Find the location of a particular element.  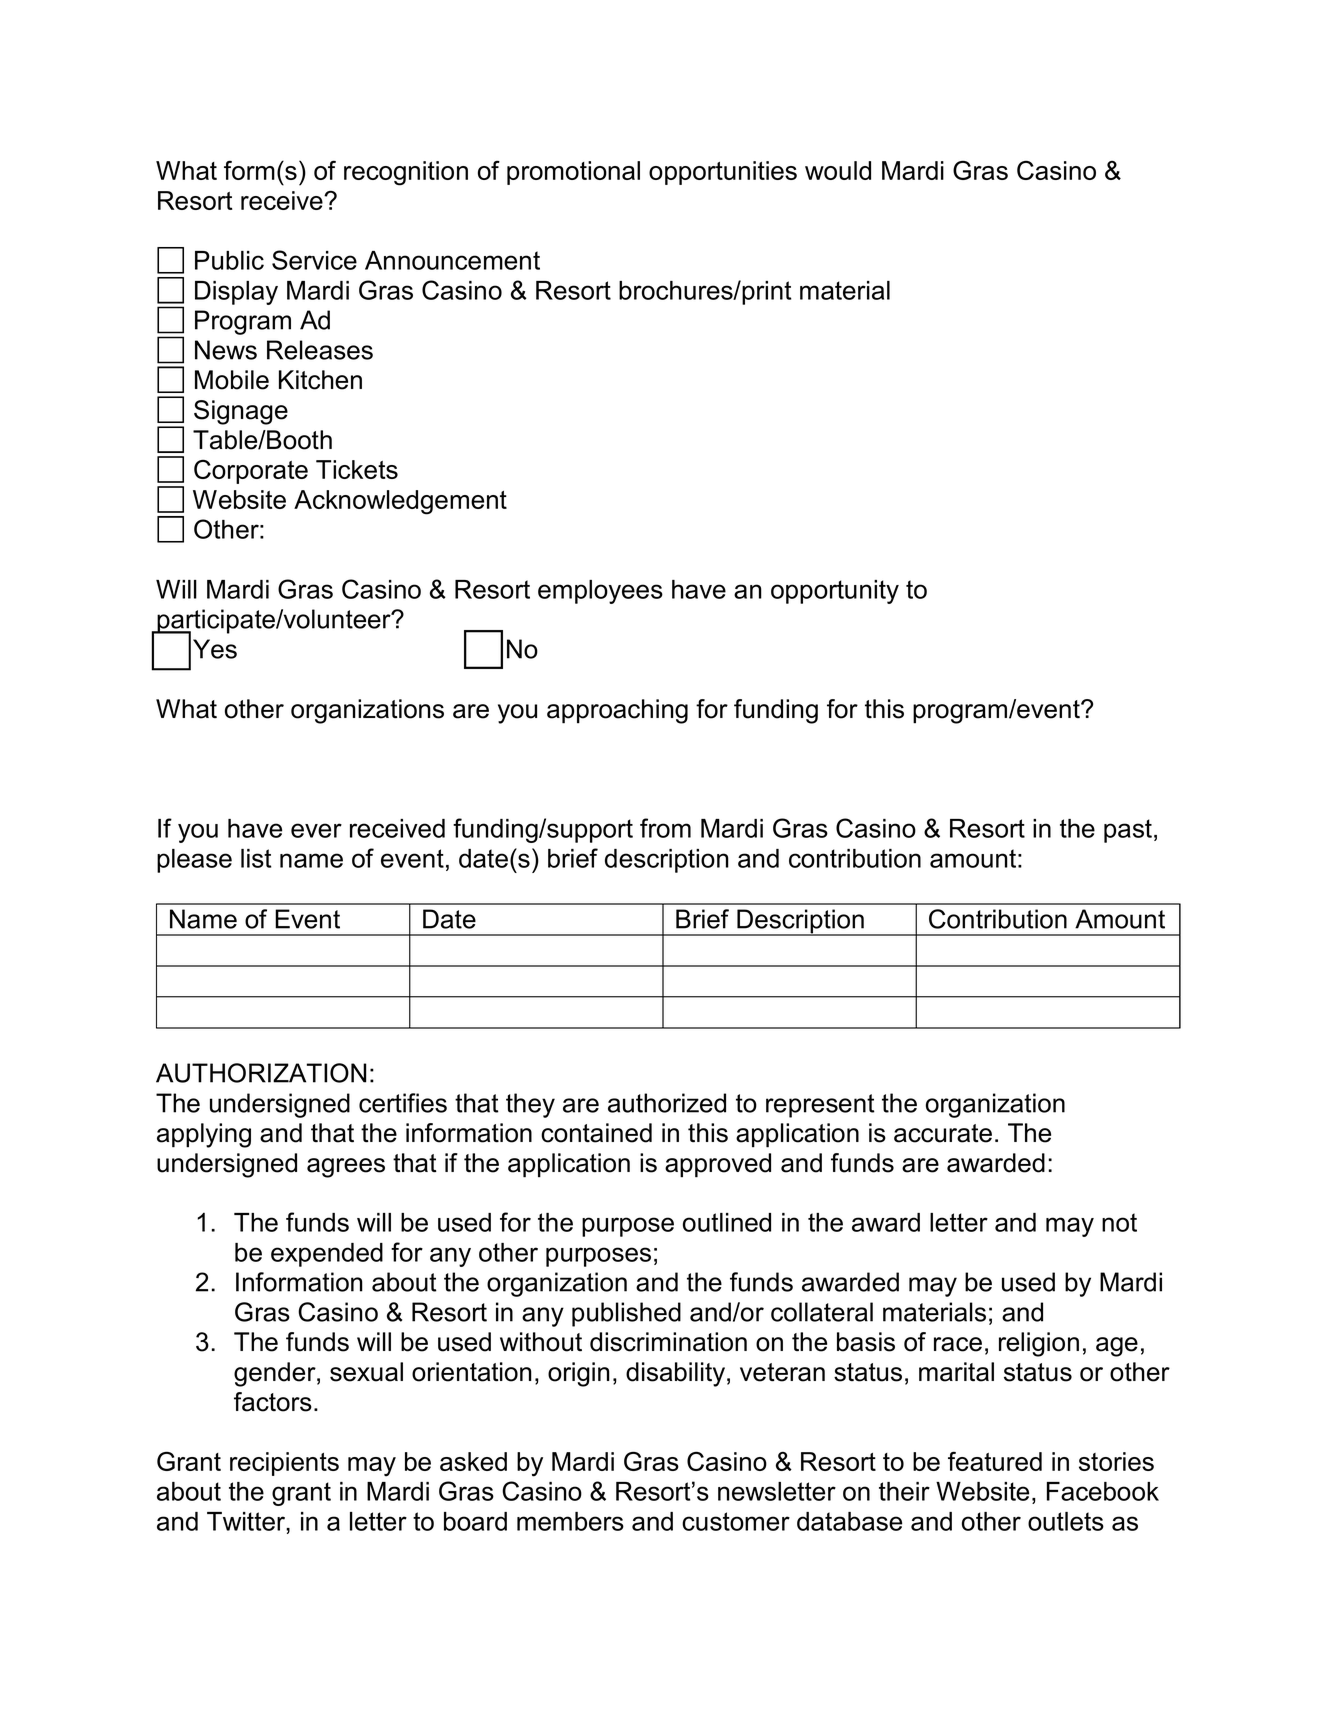

past is located at coordinates (1128, 831).
